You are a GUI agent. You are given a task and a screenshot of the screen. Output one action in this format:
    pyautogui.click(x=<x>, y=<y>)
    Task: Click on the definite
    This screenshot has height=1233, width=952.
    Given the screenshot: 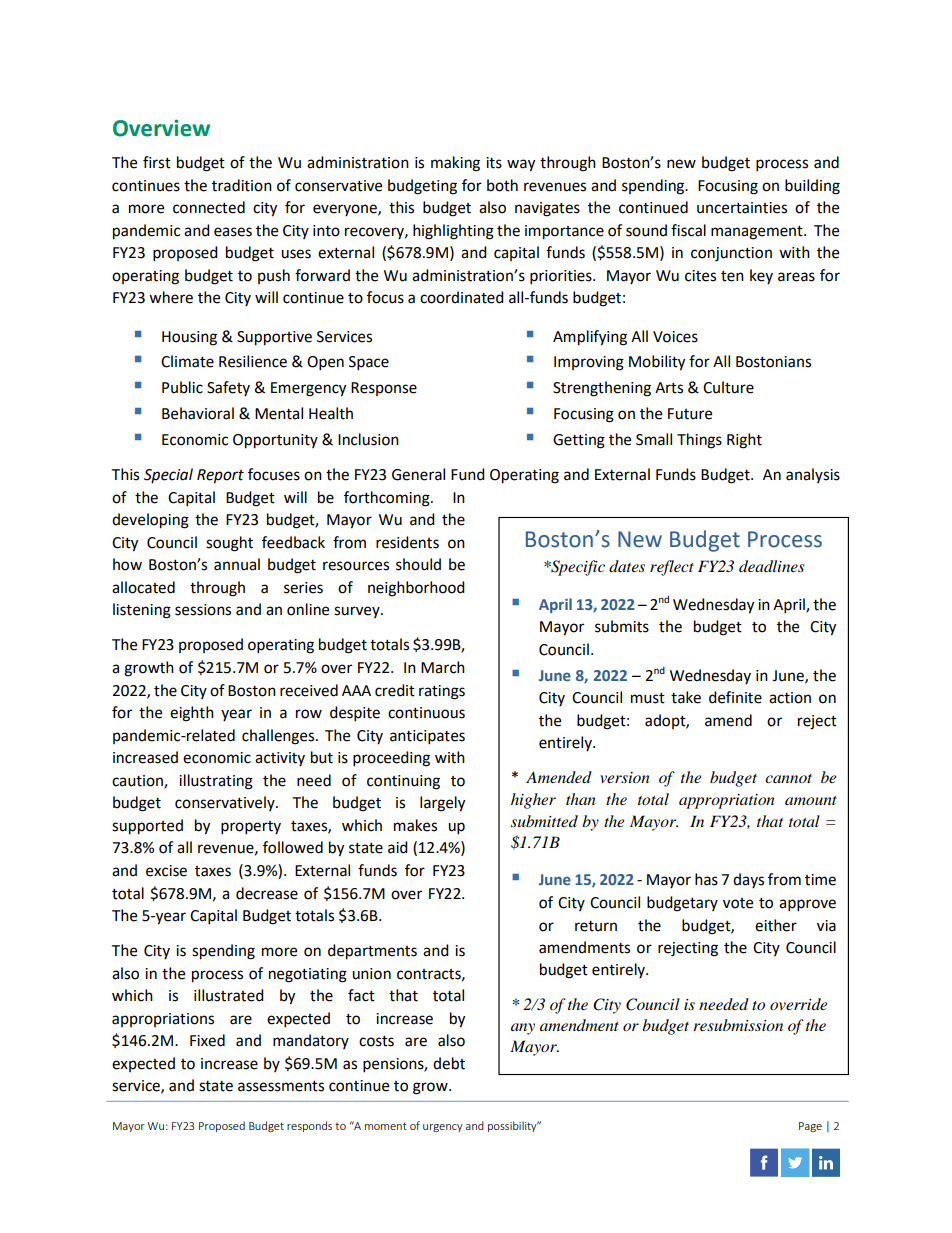 What is the action you would take?
    pyautogui.click(x=735, y=697)
